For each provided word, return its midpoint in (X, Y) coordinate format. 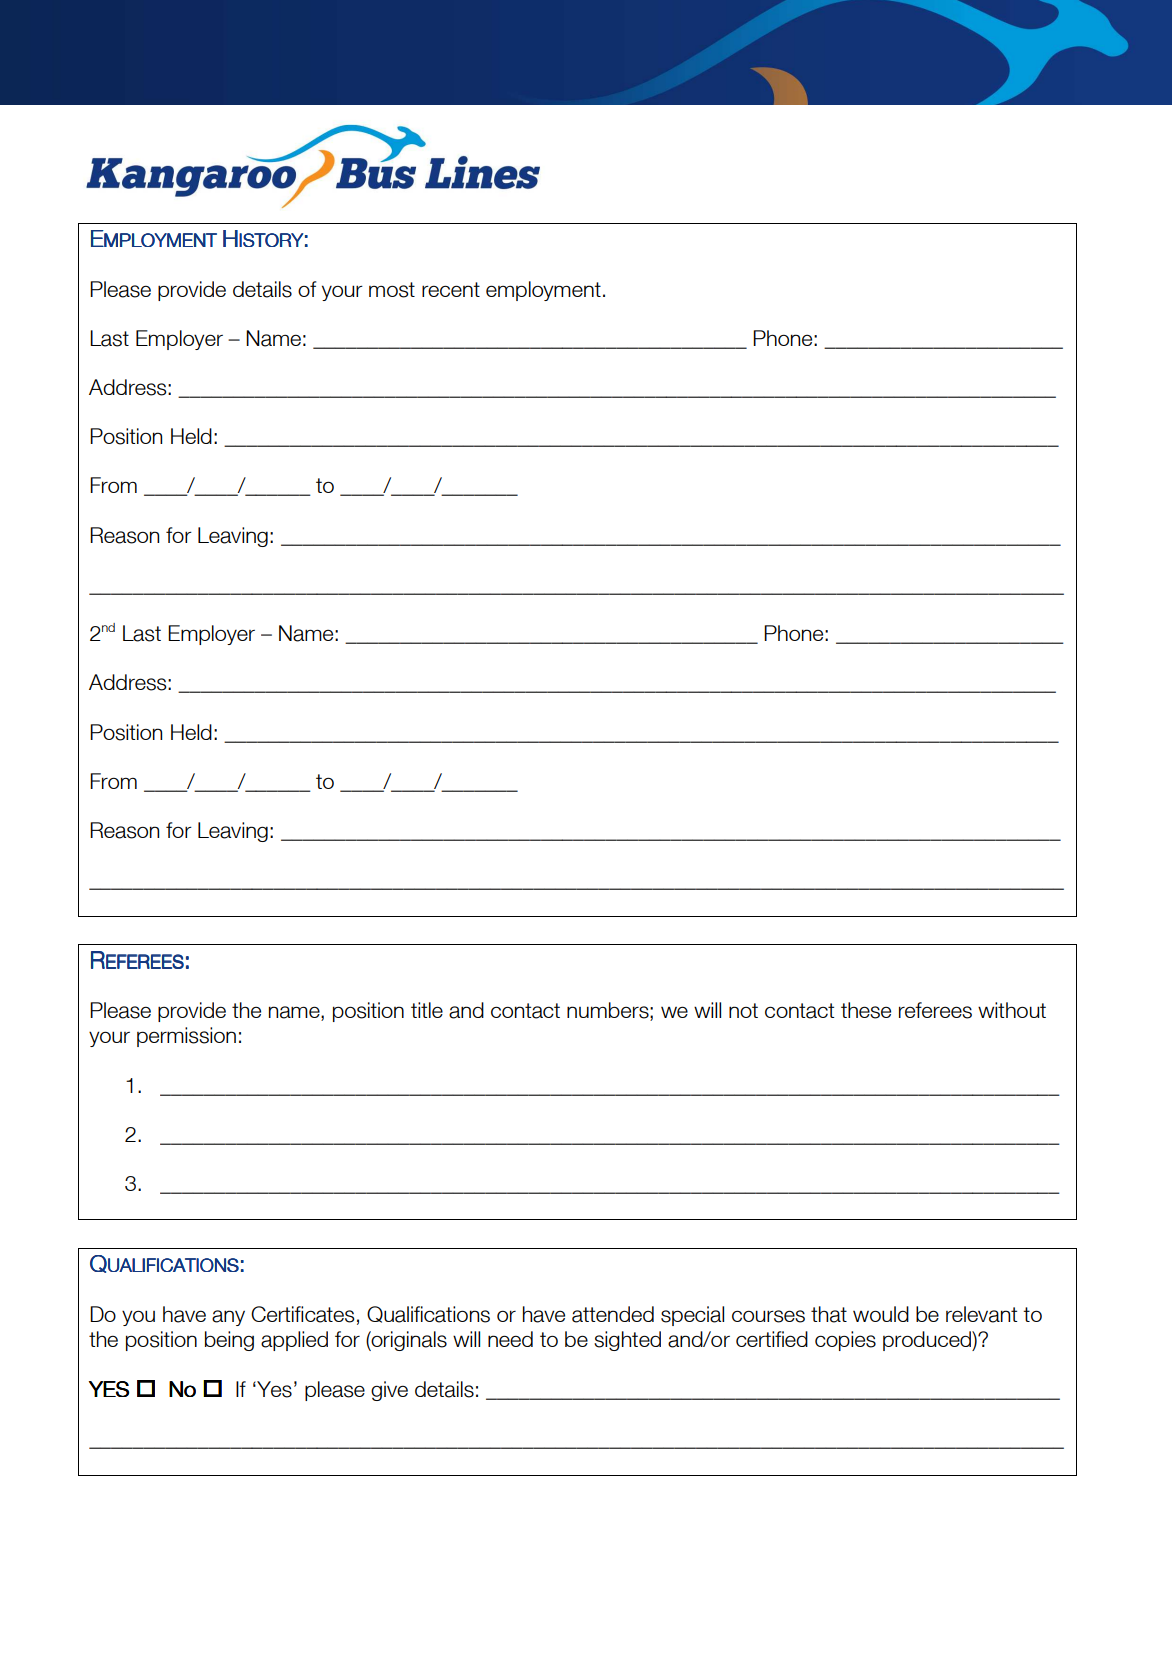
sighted (627, 1341)
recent (451, 289)
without (1012, 1010)
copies (845, 1341)
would (881, 1314)
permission (186, 1037)
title (427, 1010)
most (392, 290)
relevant (982, 1314)
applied (294, 1341)
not (743, 1010)
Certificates (302, 1314)
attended (613, 1314)
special (692, 1316)
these (866, 1010)
